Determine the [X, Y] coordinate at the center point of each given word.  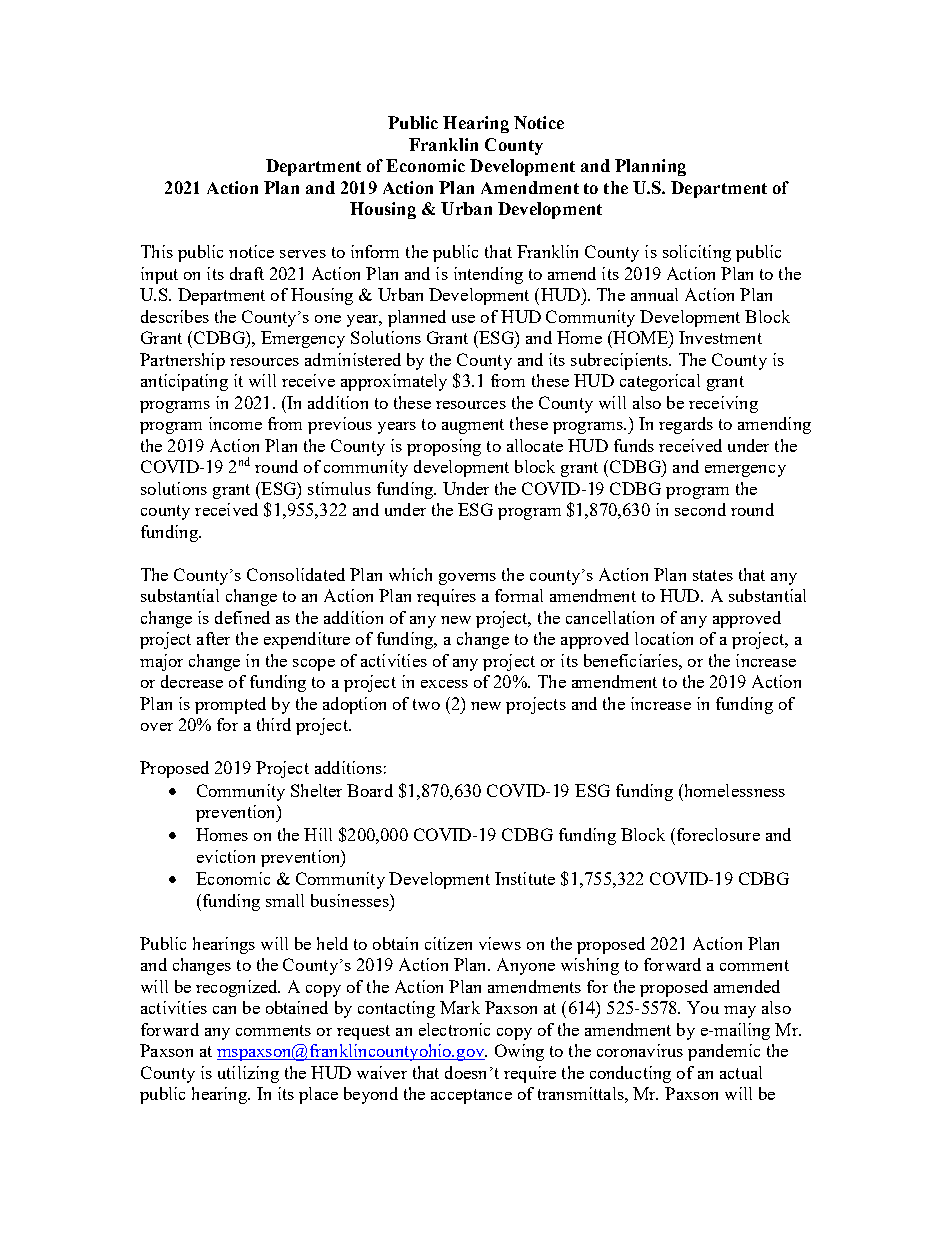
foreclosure [717, 834]
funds [634, 445]
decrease [192, 681]
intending [488, 275]
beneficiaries [632, 660]
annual [654, 294]
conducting [630, 1074]
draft [247, 273]
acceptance [471, 1096]
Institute [525, 878]
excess [444, 684]
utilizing [248, 1074]
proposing [444, 447]
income [235, 423]
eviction [226, 856]
